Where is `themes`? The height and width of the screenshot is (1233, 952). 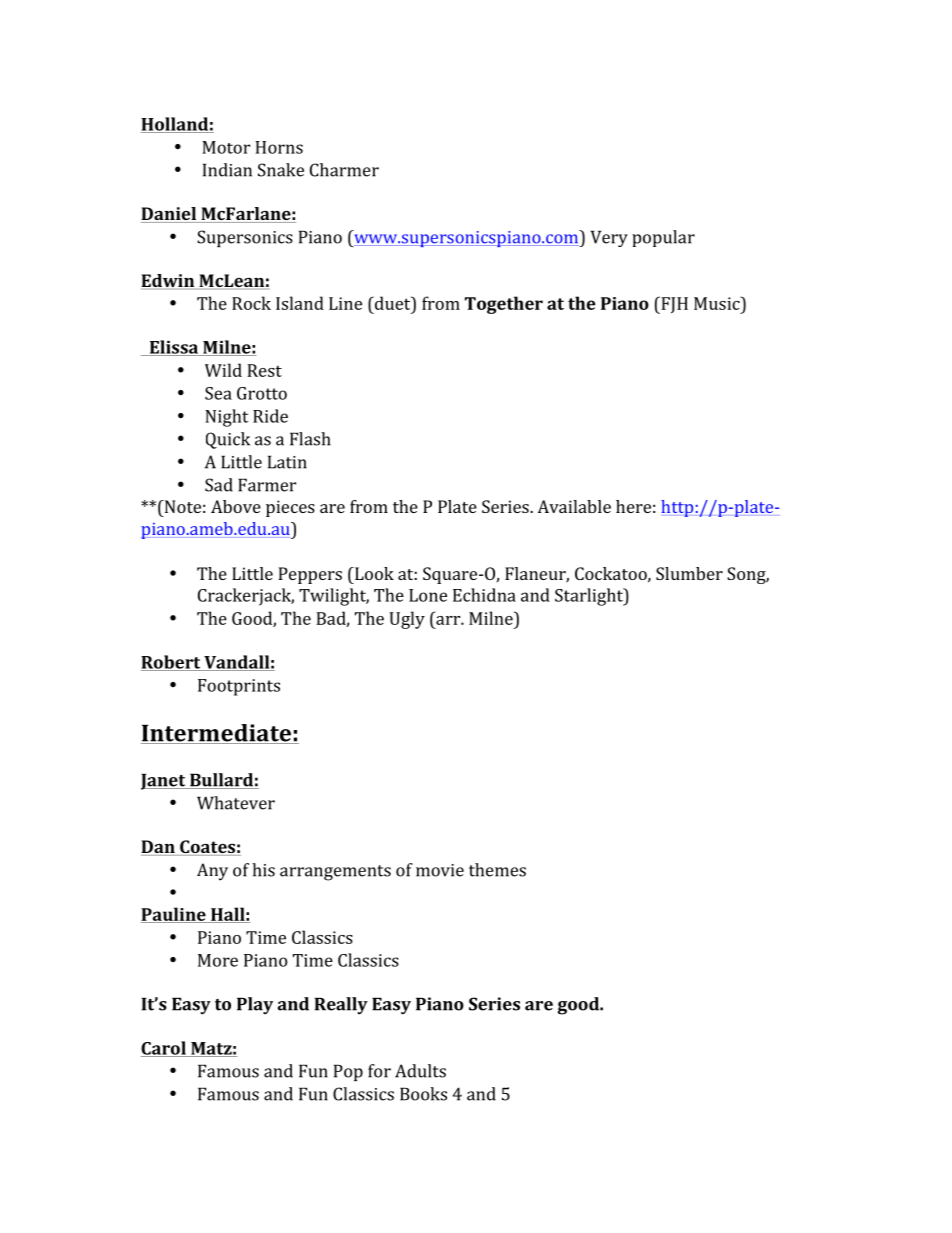
themes is located at coordinates (497, 870).
